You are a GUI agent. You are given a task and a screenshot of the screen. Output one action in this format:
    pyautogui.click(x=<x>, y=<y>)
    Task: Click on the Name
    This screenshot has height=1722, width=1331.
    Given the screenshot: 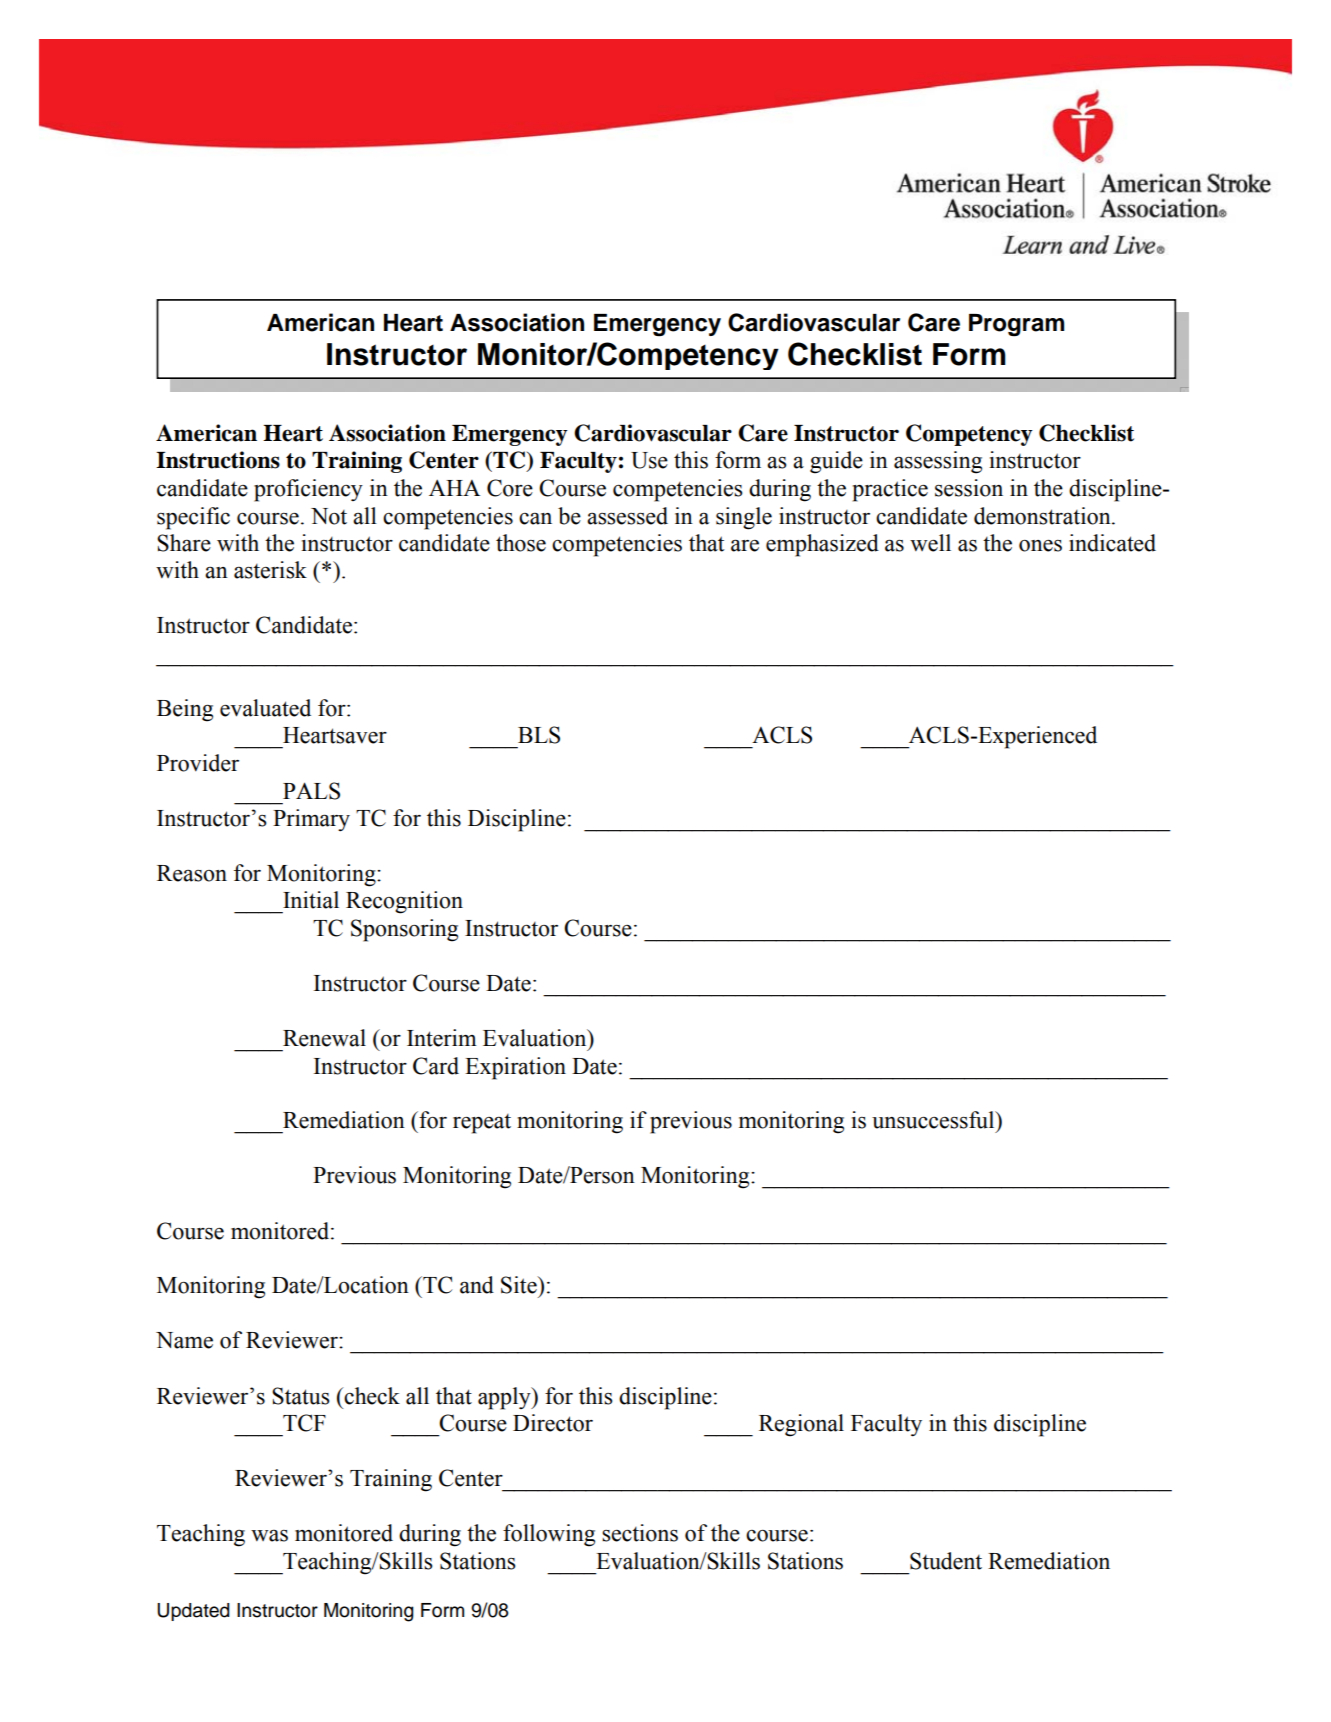 What is the action you would take?
    pyautogui.click(x=184, y=1340)
